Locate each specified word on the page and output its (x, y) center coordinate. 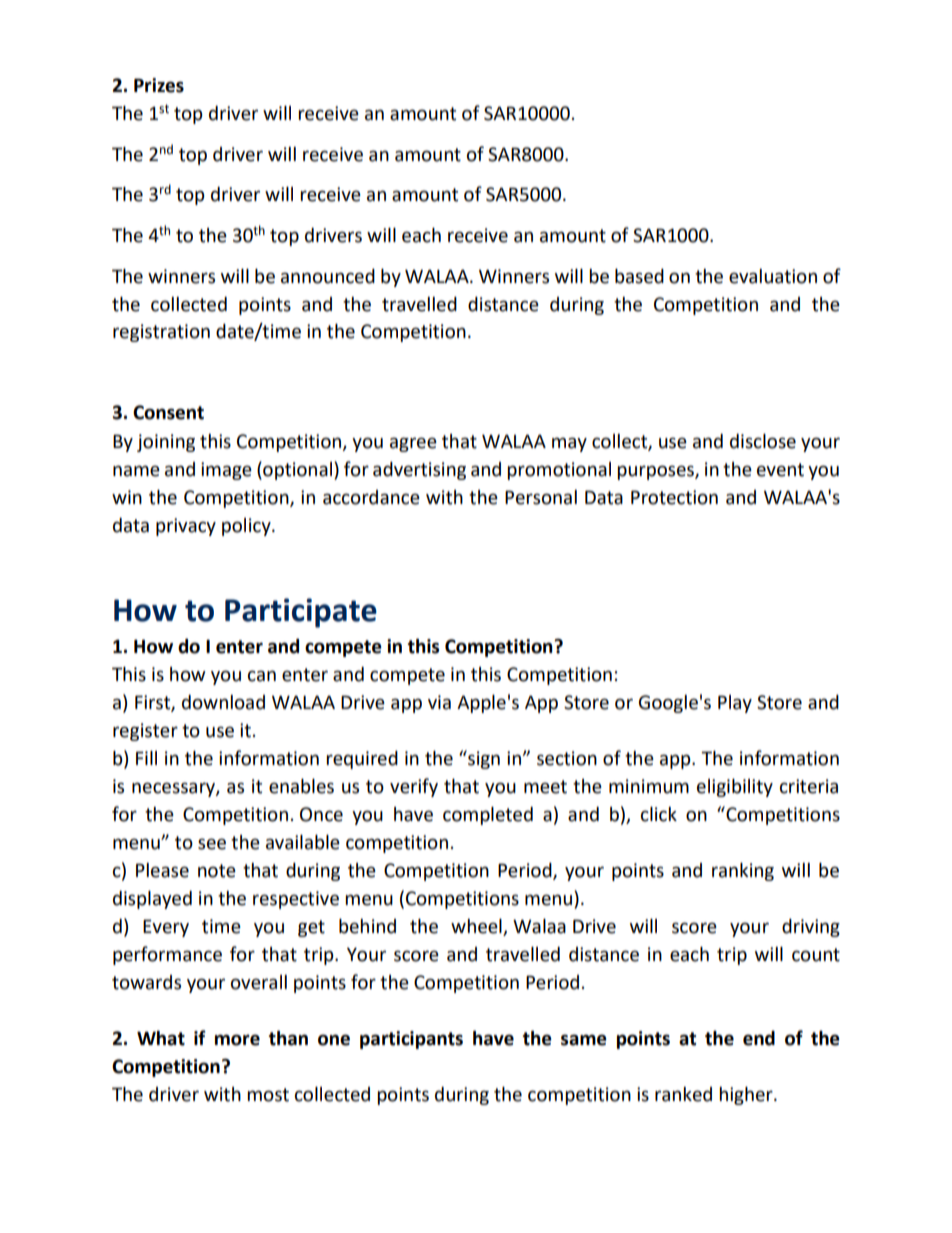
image (226, 471)
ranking (743, 872)
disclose (763, 441)
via (439, 702)
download (223, 702)
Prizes (159, 85)
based (639, 276)
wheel (477, 927)
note (217, 871)
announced (328, 276)
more (237, 1040)
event (780, 470)
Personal (541, 497)
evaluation (773, 276)
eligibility (735, 788)
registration (161, 333)
